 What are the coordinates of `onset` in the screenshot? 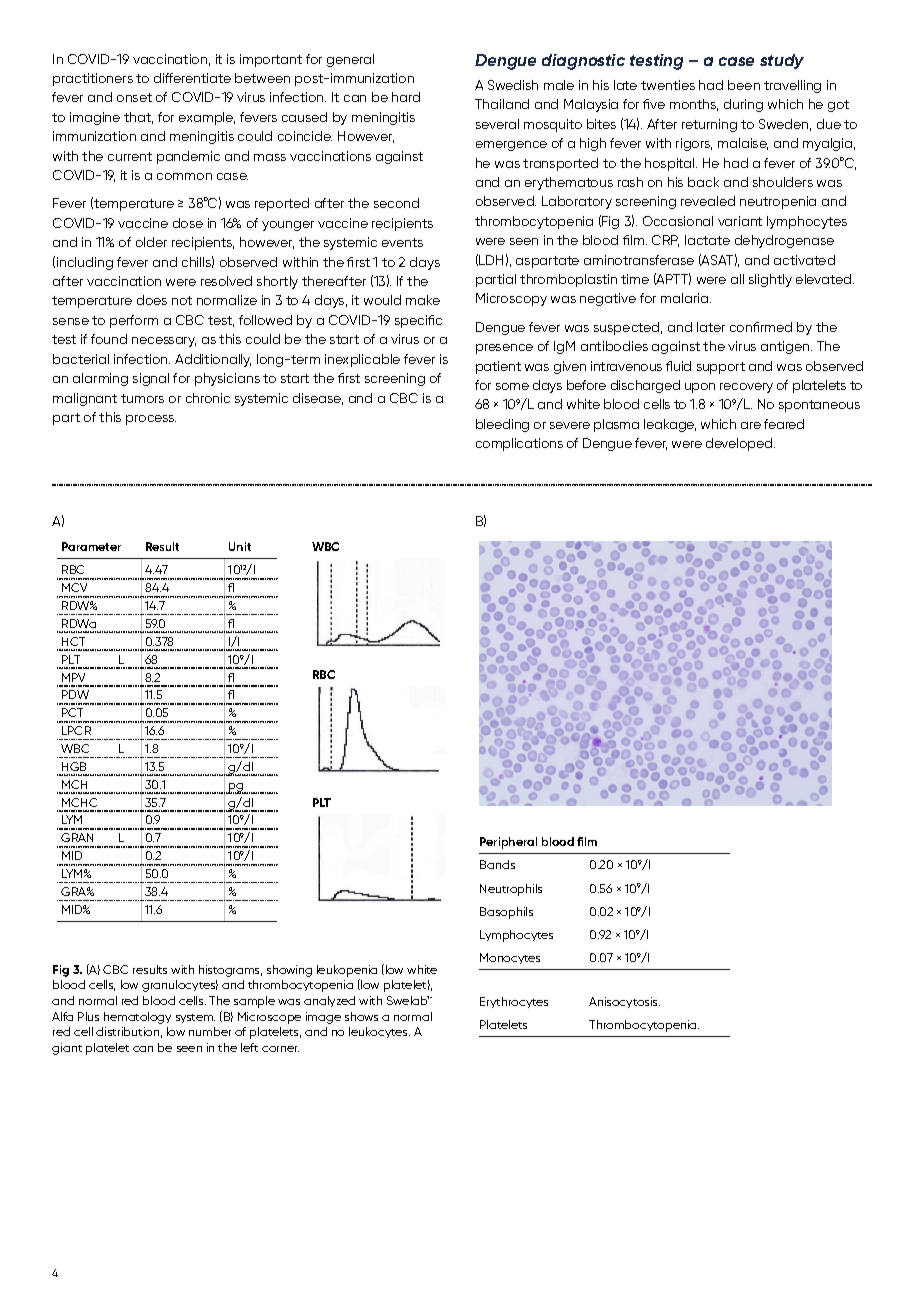 It's located at (134, 97).
